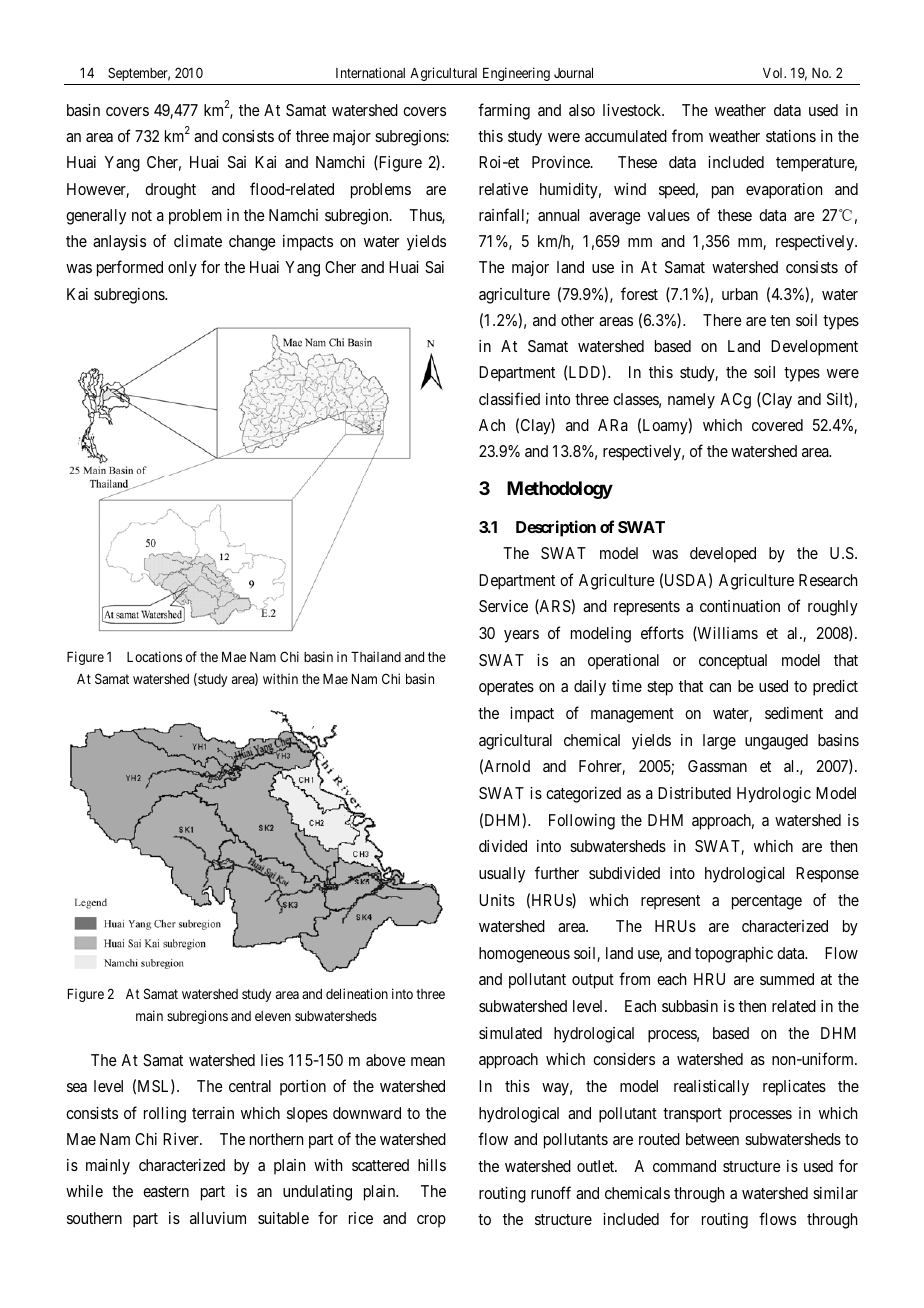  Describe the element at coordinates (723, 555) in the document. I see `developed` at that location.
